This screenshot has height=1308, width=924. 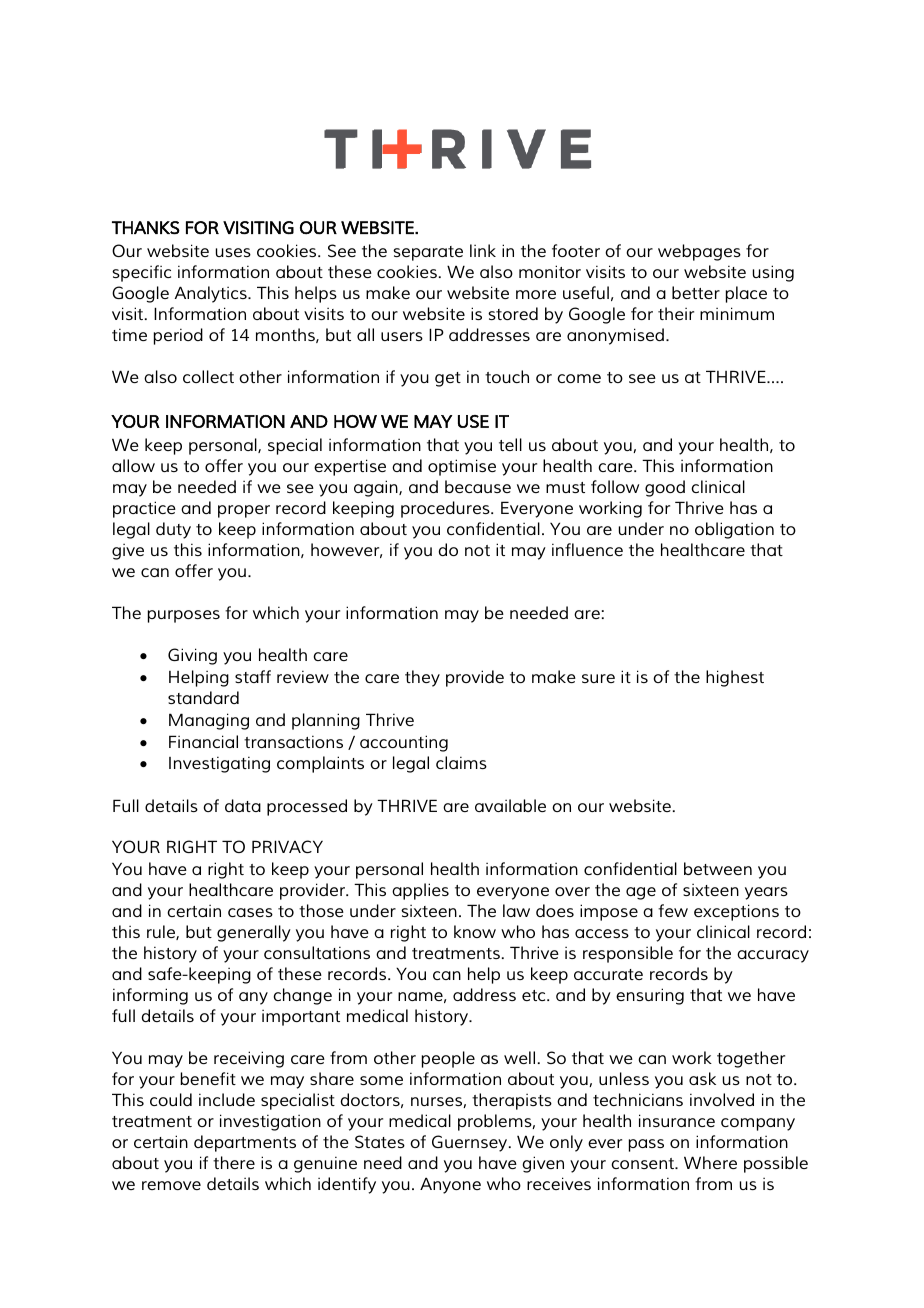 I want to click on there, so click(x=234, y=1162).
